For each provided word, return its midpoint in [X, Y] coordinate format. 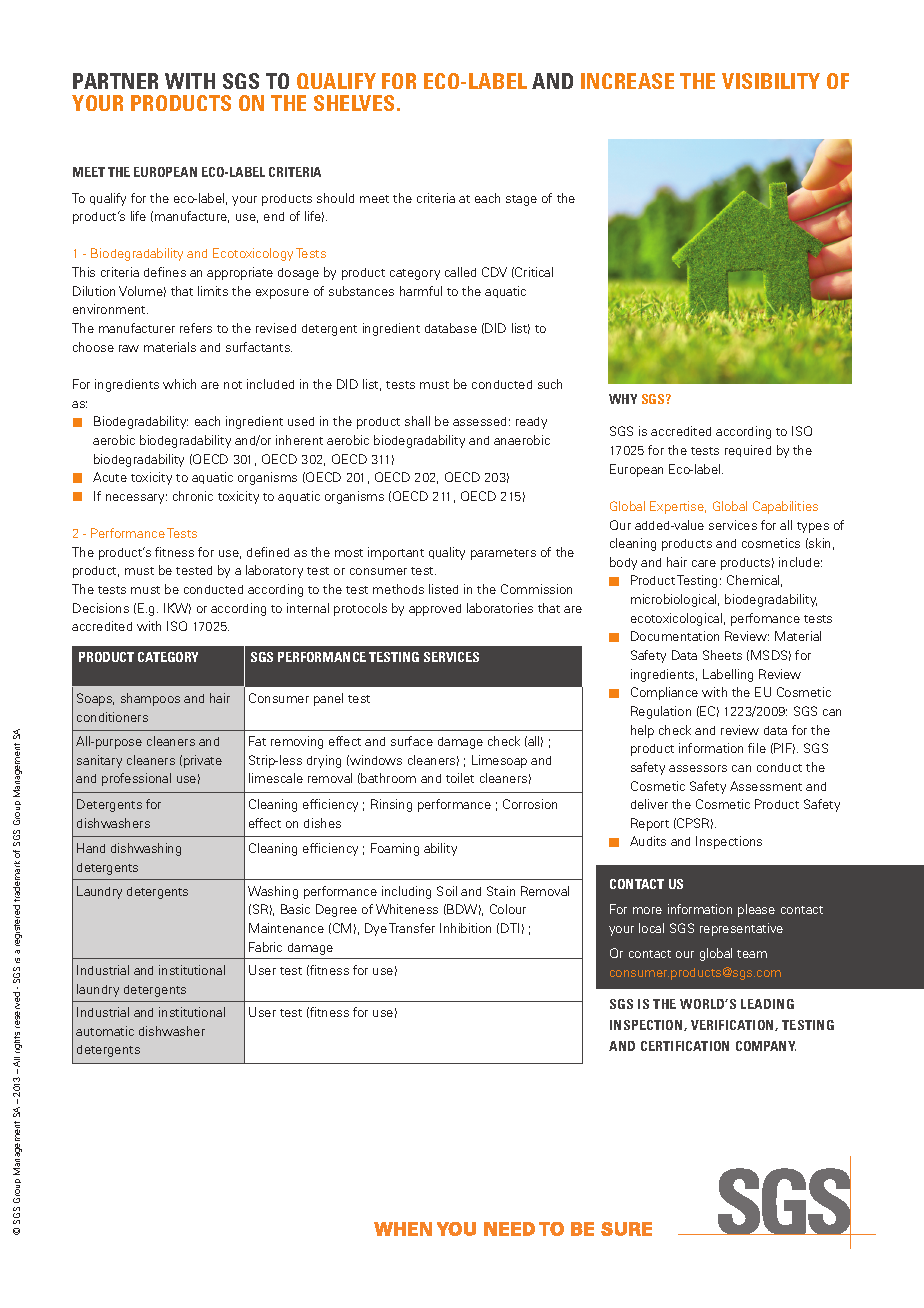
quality [447, 553]
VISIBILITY [771, 81]
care [704, 563]
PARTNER [115, 81]
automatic [105, 1031]
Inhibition [465, 928]
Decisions [101, 608]
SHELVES [354, 103]
